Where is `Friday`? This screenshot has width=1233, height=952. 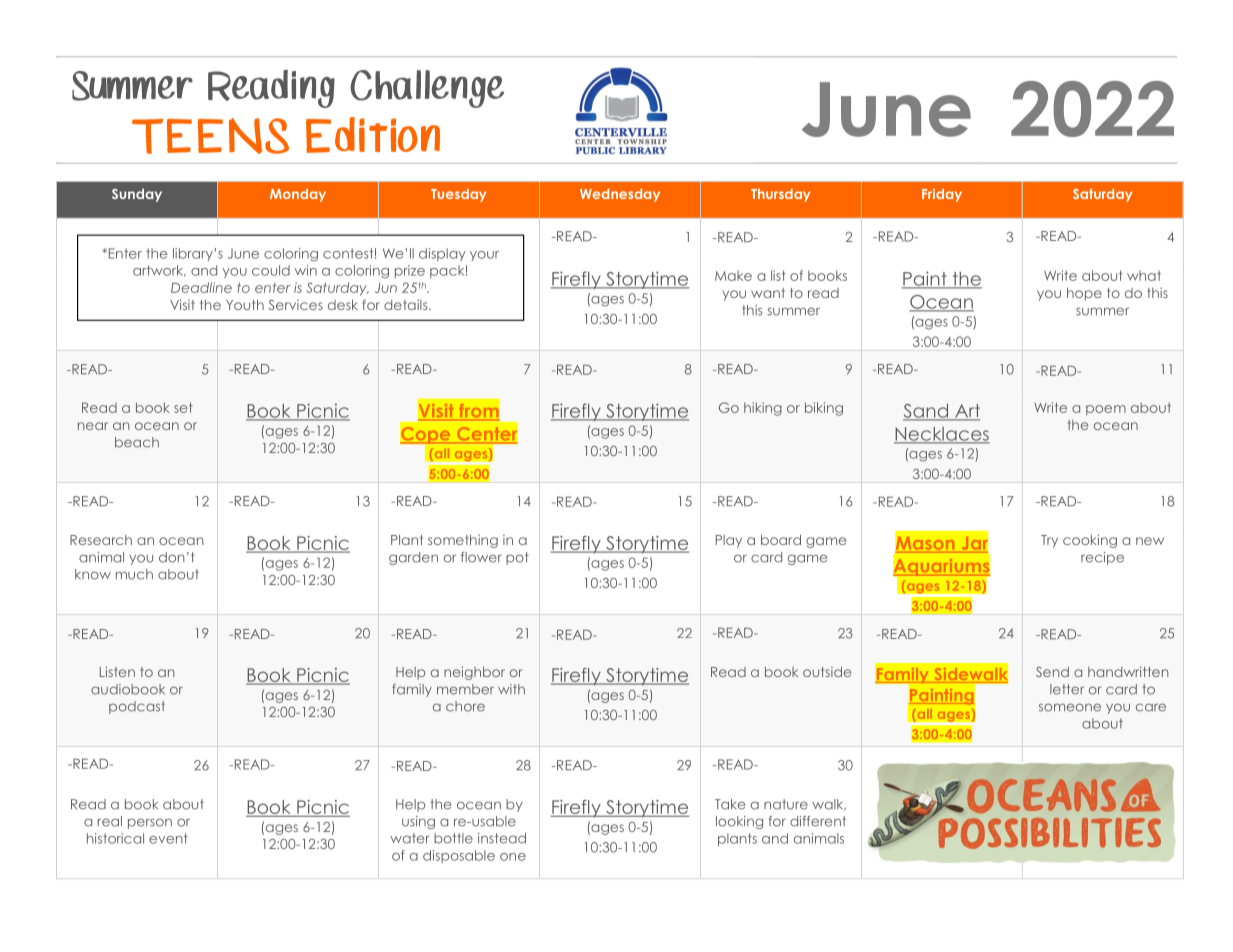 Friday is located at coordinates (942, 195).
